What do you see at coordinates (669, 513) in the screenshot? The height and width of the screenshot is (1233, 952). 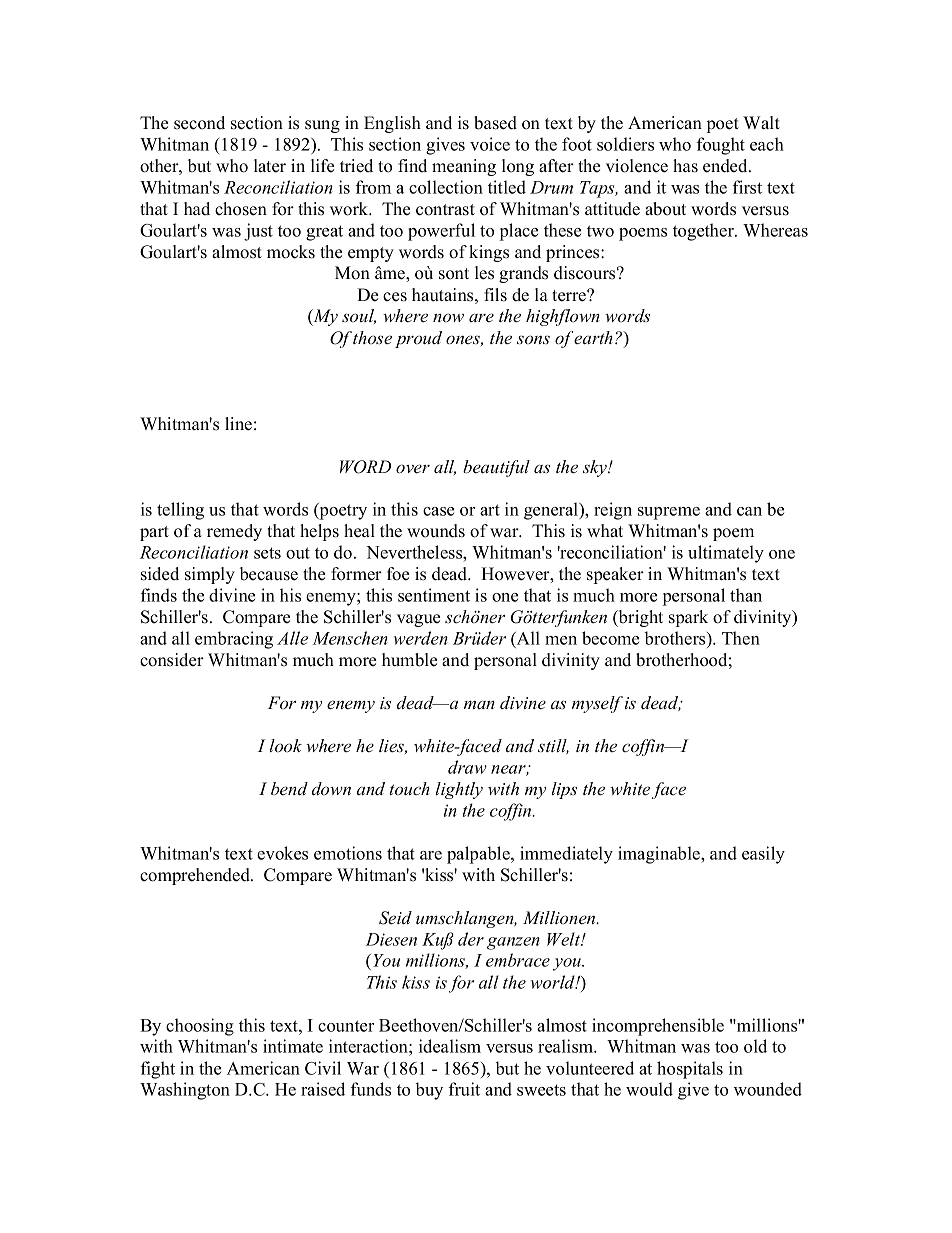 I see `supreme` at bounding box center [669, 513].
